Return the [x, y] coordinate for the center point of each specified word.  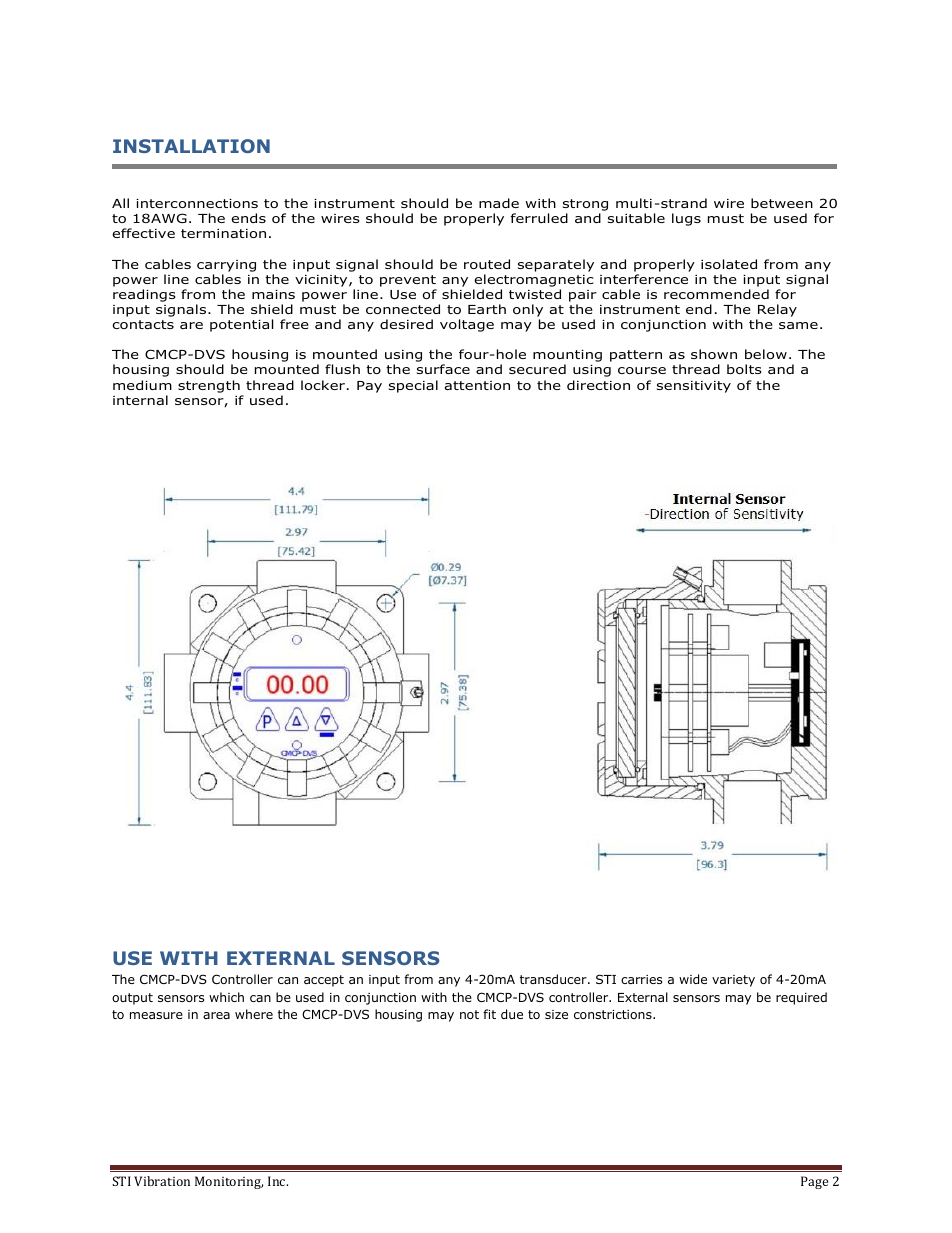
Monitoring [229, 1182]
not [469, 1014]
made [499, 203]
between [782, 203]
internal [140, 400]
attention [477, 385]
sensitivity [694, 387]
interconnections [197, 203]
